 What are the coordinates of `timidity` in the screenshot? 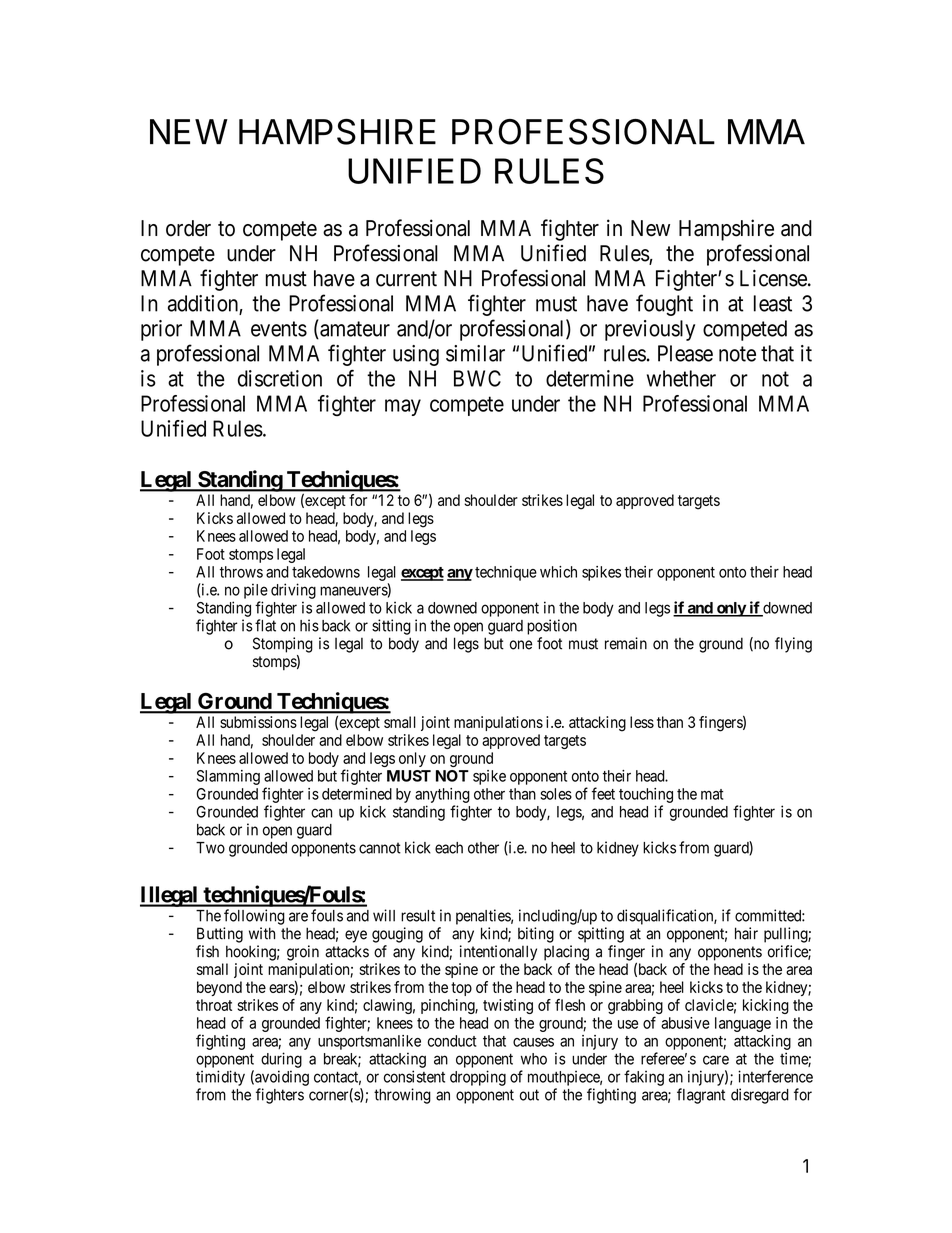 It's located at (220, 1078).
